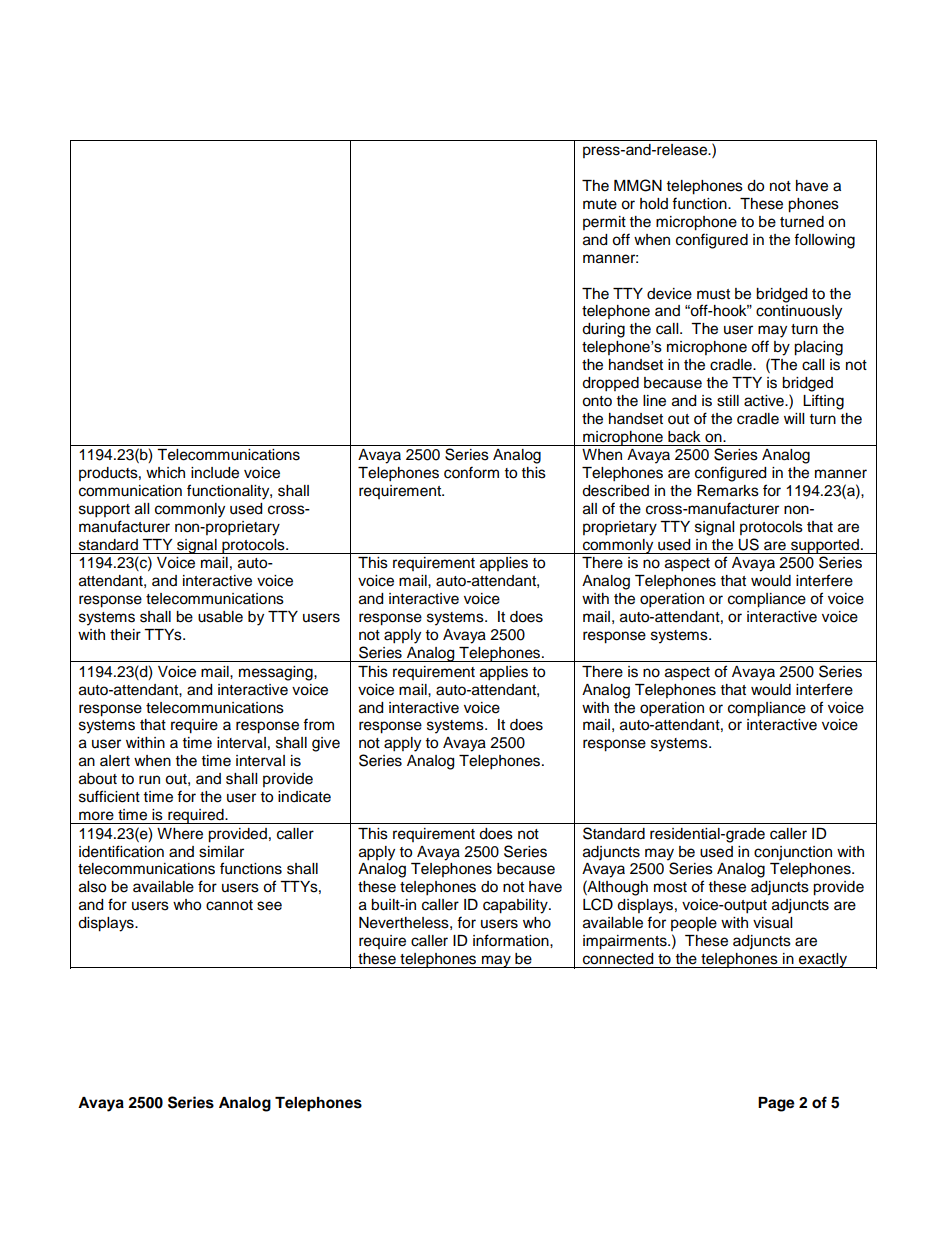 This page has height=1233, width=952. What do you see at coordinates (165, 473) in the page?
I see `which` at bounding box center [165, 473].
